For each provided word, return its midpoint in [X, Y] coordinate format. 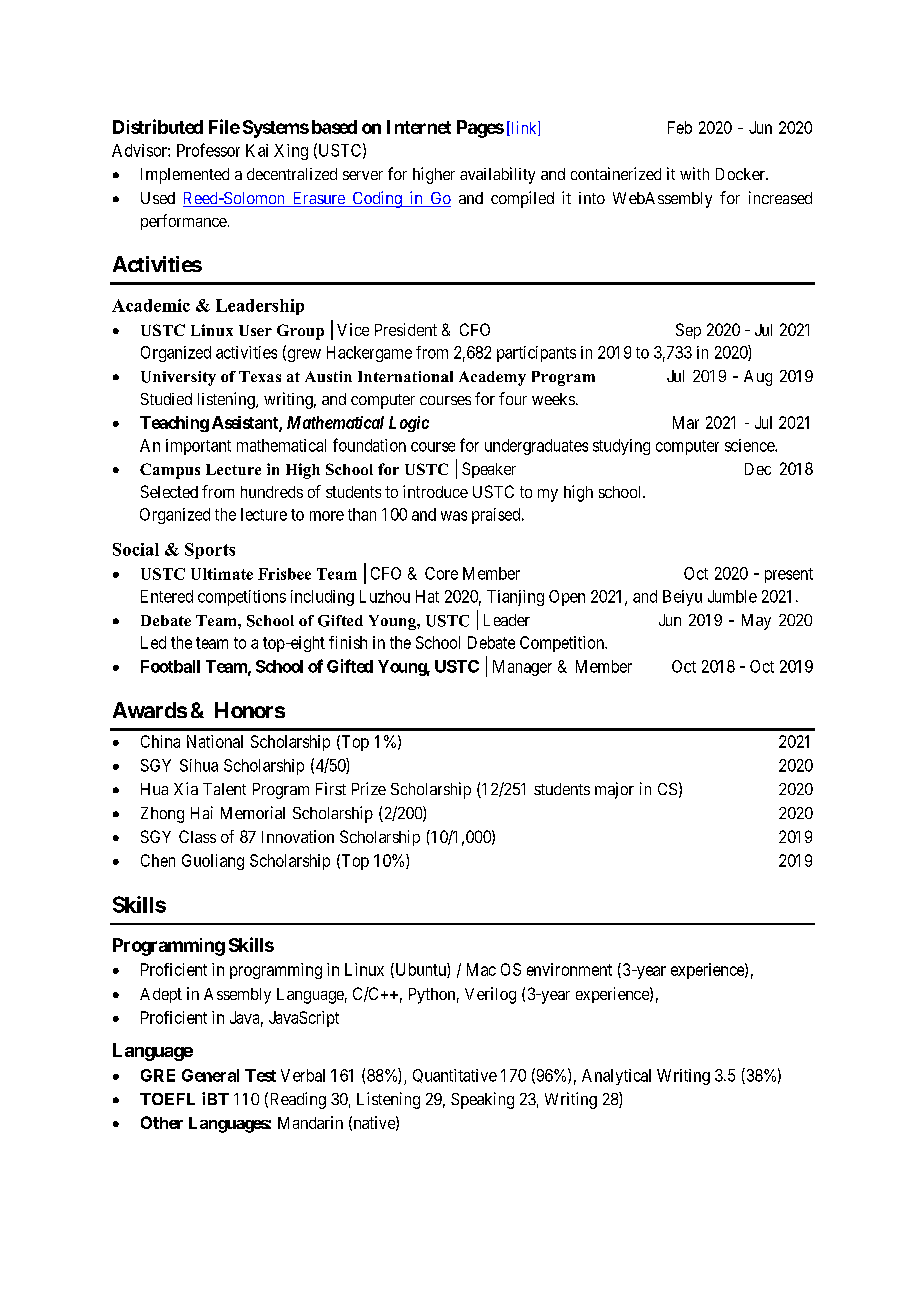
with [694, 173]
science [750, 445]
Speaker [489, 470]
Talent [224, 789]
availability [497, 175]
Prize [369, 788]
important [198, 447]
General [210, 1075]
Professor [208, 150]
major [614, 790]
